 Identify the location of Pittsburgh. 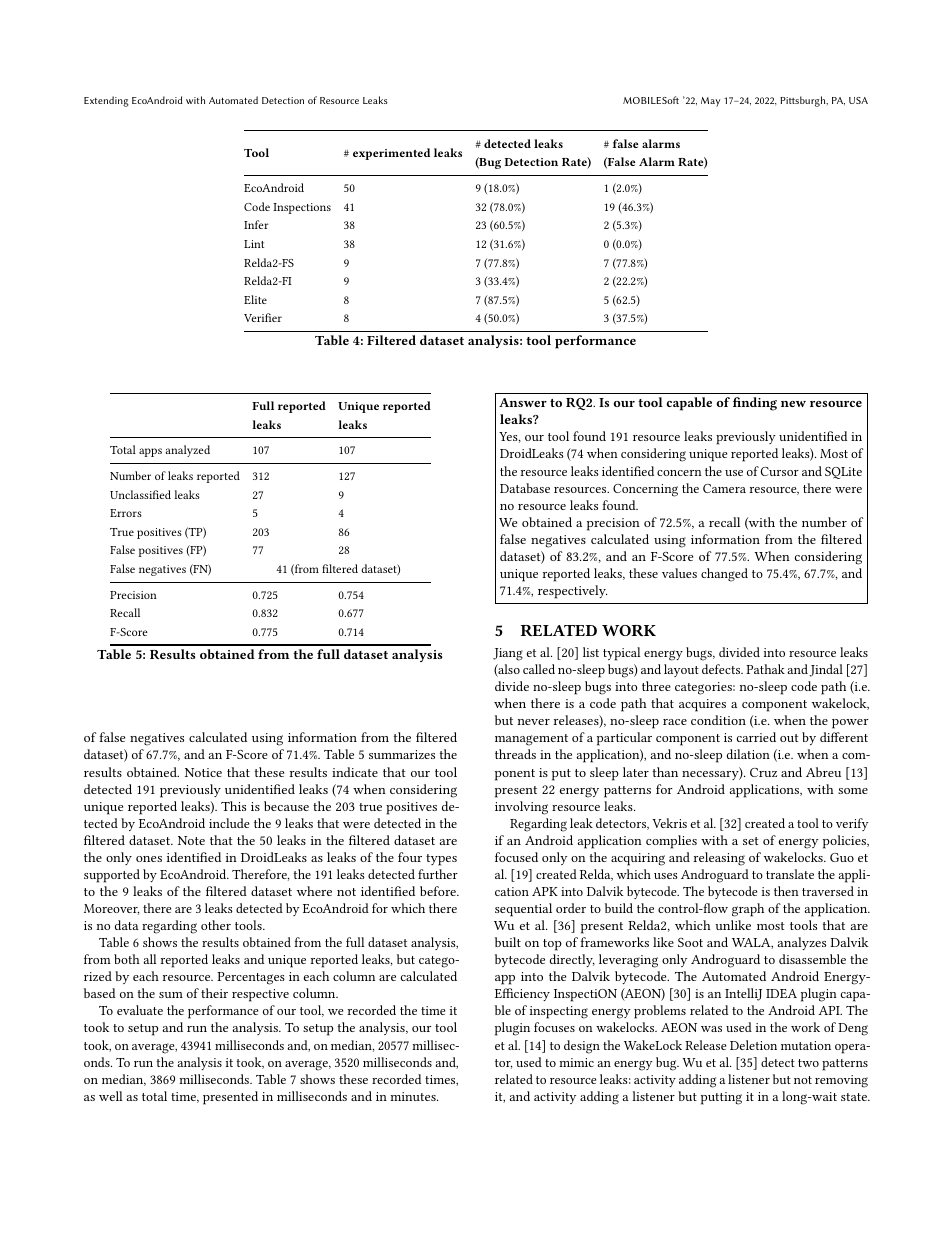
(804, 101).
